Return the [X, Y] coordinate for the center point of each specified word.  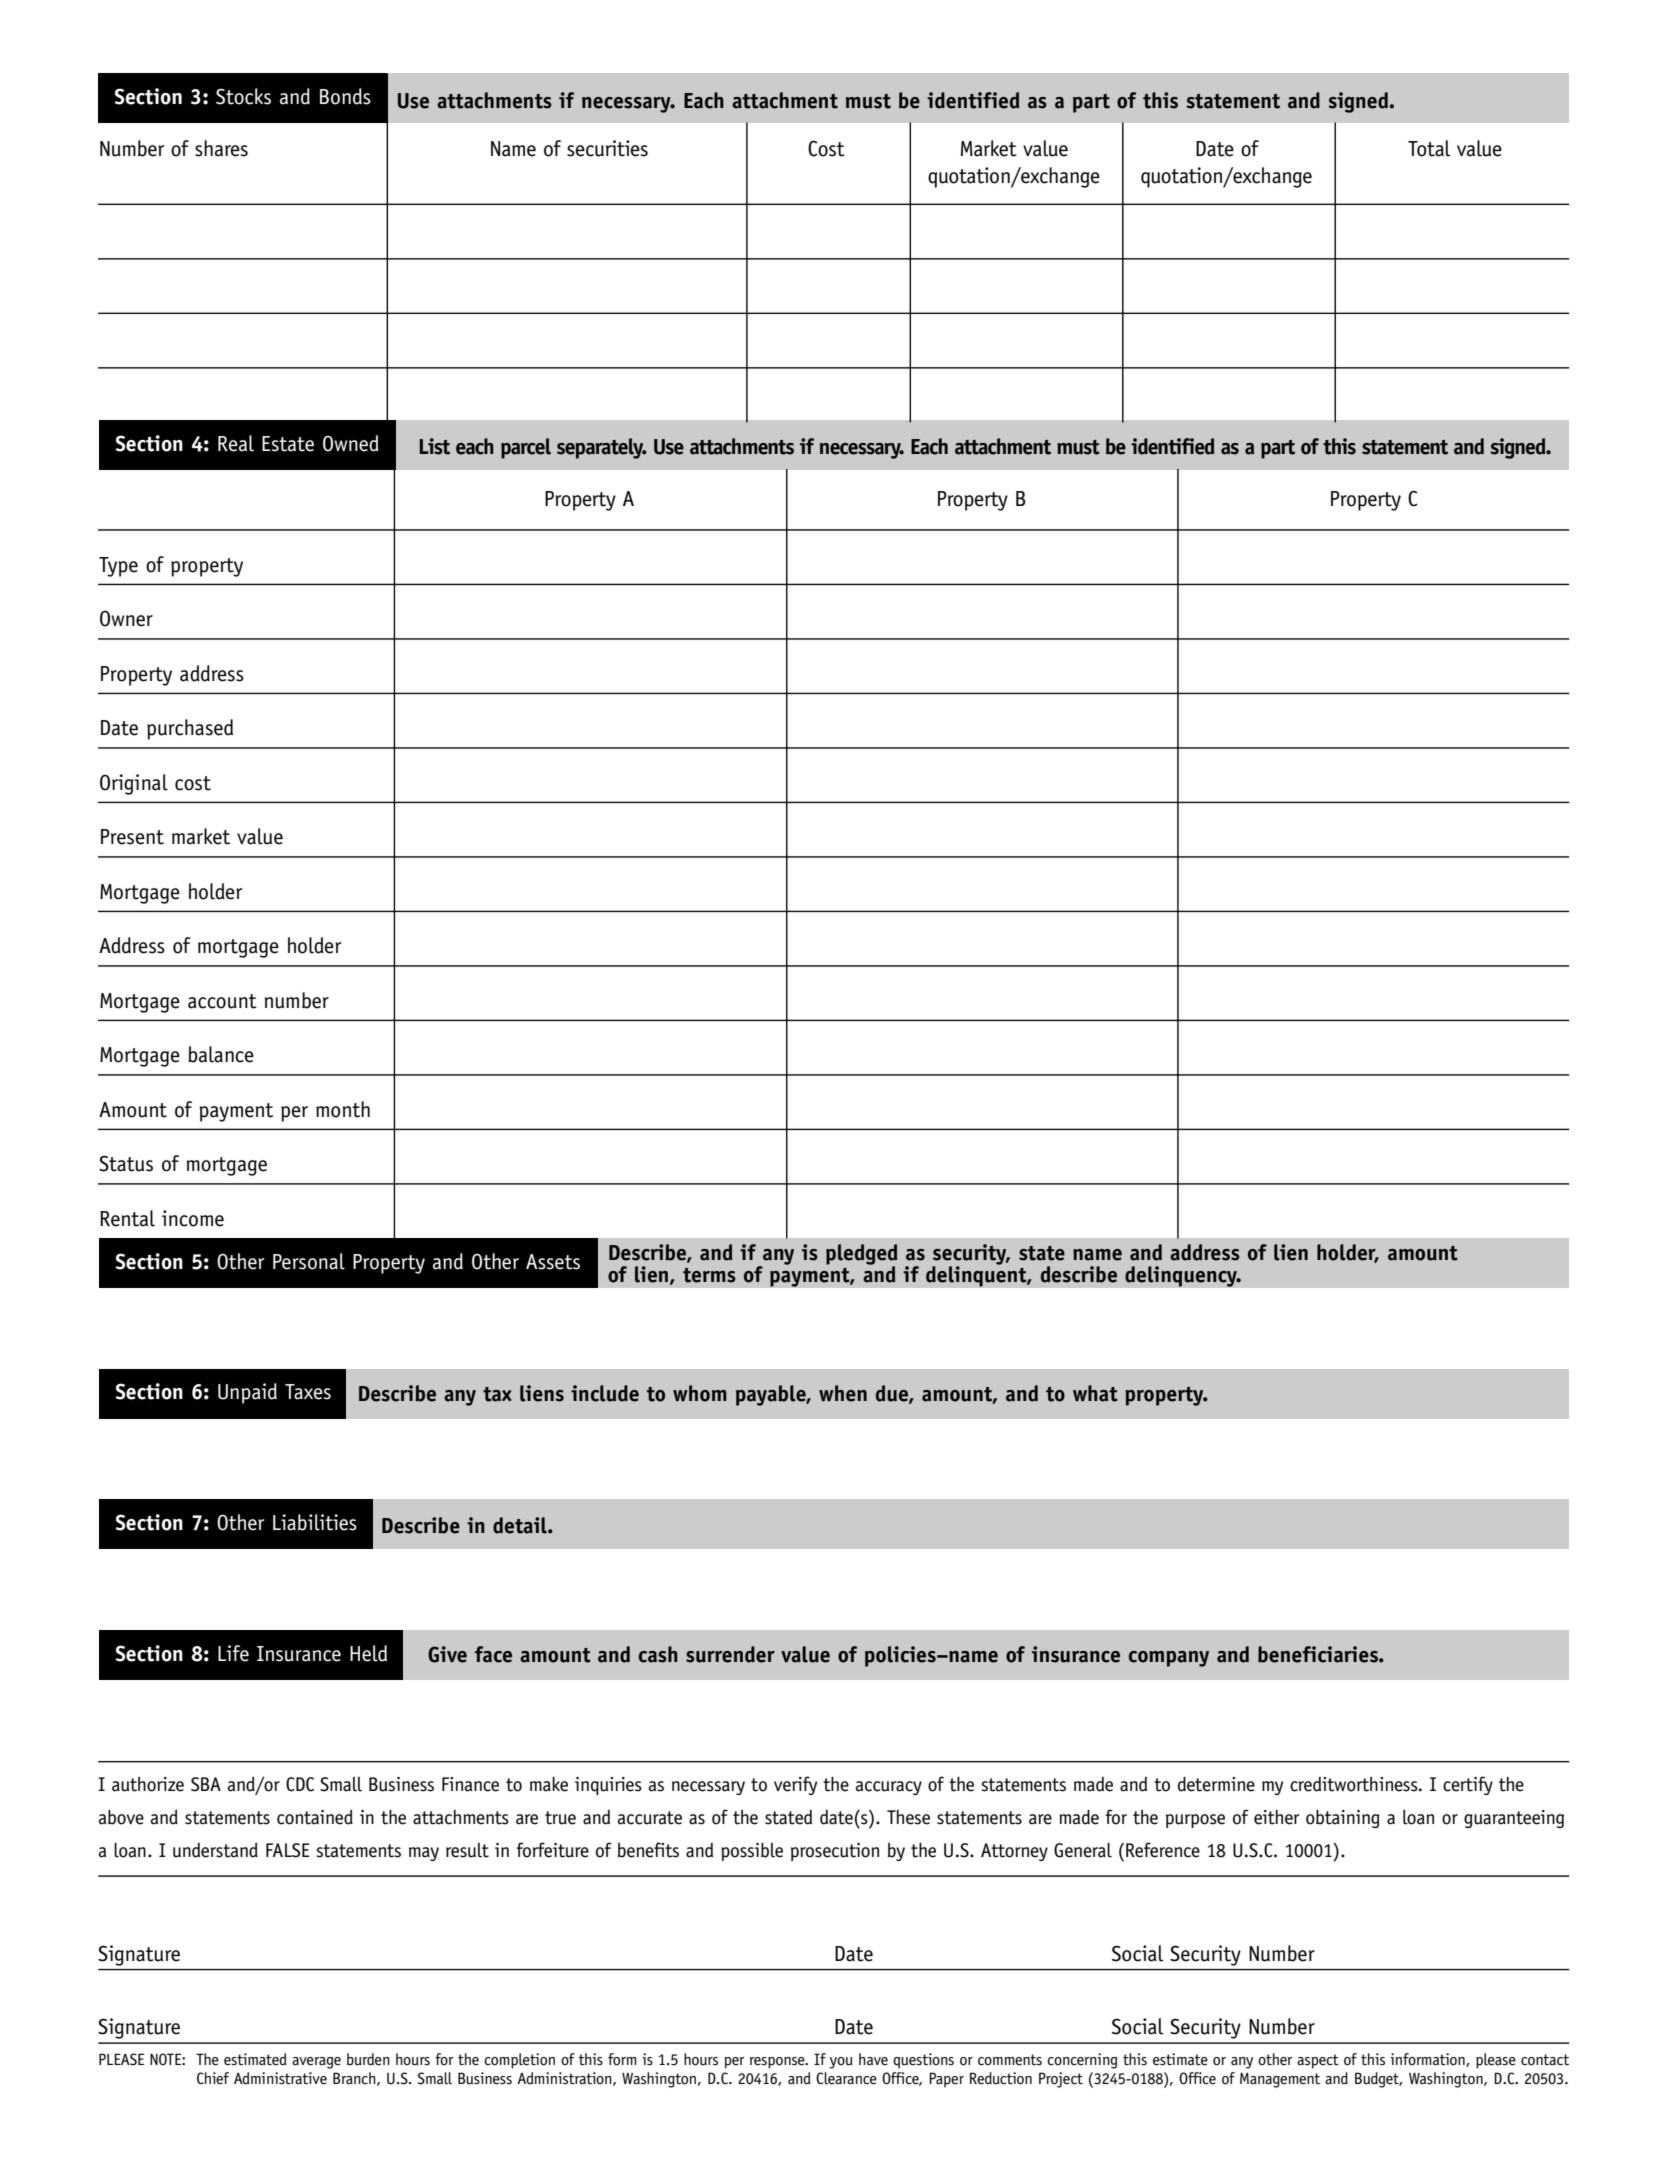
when [843, 1393]
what [1095, 1393]
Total [1429, 148]
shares [221, 148]
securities [607, 148]
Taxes [308, 1392]
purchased [190, 729]
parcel [526, 448]
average [316, 2063]
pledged [861, 1255]
